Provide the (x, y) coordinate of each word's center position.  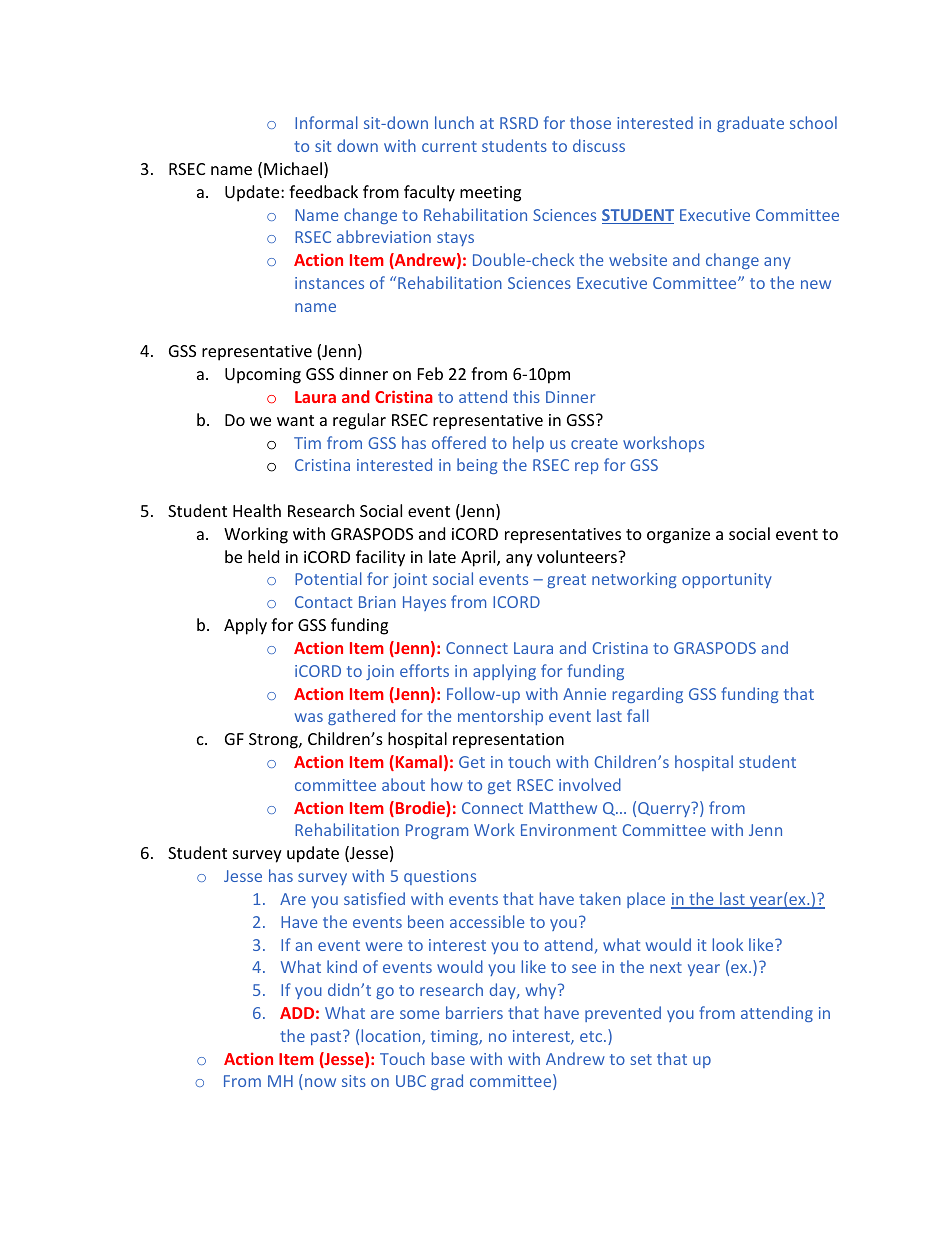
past (327, 1037)
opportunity (727, 580)
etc (592, 1036)
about (403, 784)
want (295, 420)
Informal (326, 122)
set (641, 1059)
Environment (569, 830)
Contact (323, 602)
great (566, 581)
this (526, 396)
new (816, 284)
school (813, 122)
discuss (599, 145)
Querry (665, 809)
